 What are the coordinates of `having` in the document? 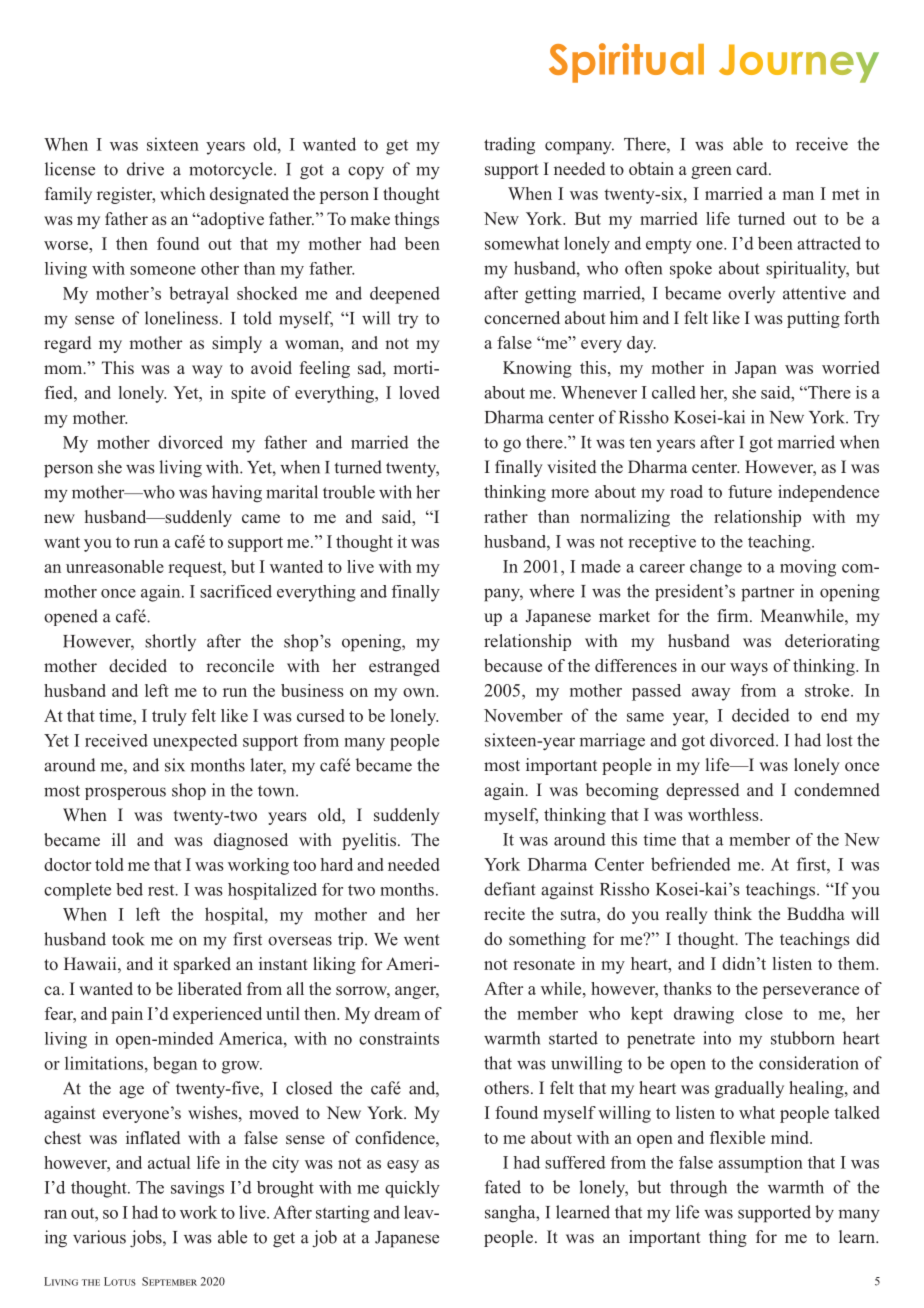 It's located at (237, 494).
